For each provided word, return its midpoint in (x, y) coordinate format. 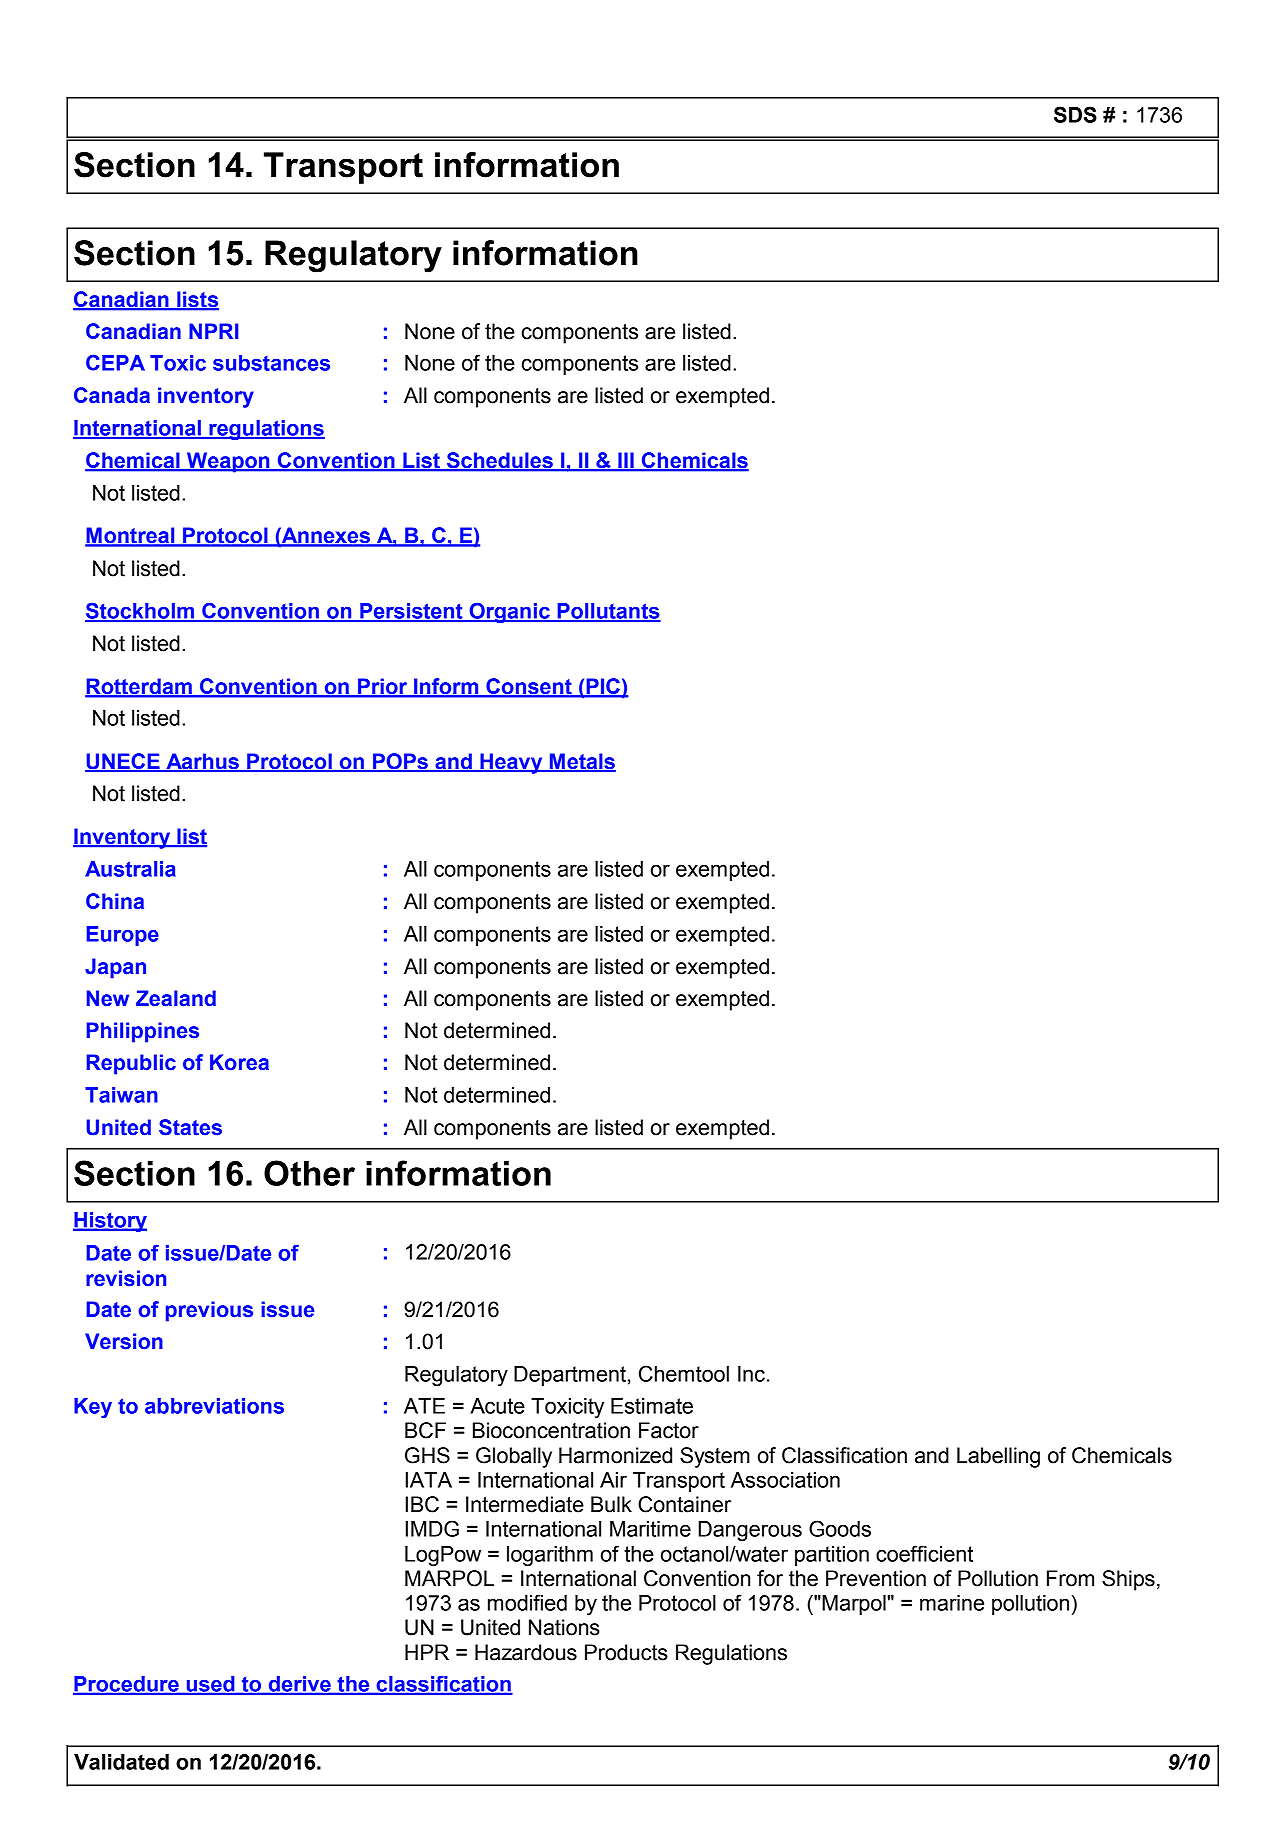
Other (309, 1173)
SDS (1075, 114)
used (210, 1685)
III (626, 461)
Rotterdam (139, 687)
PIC (603, 687)
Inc (751, 1374)
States (190, 1127)
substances (271, 363)
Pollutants (608, 612)
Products (626, 1652)
